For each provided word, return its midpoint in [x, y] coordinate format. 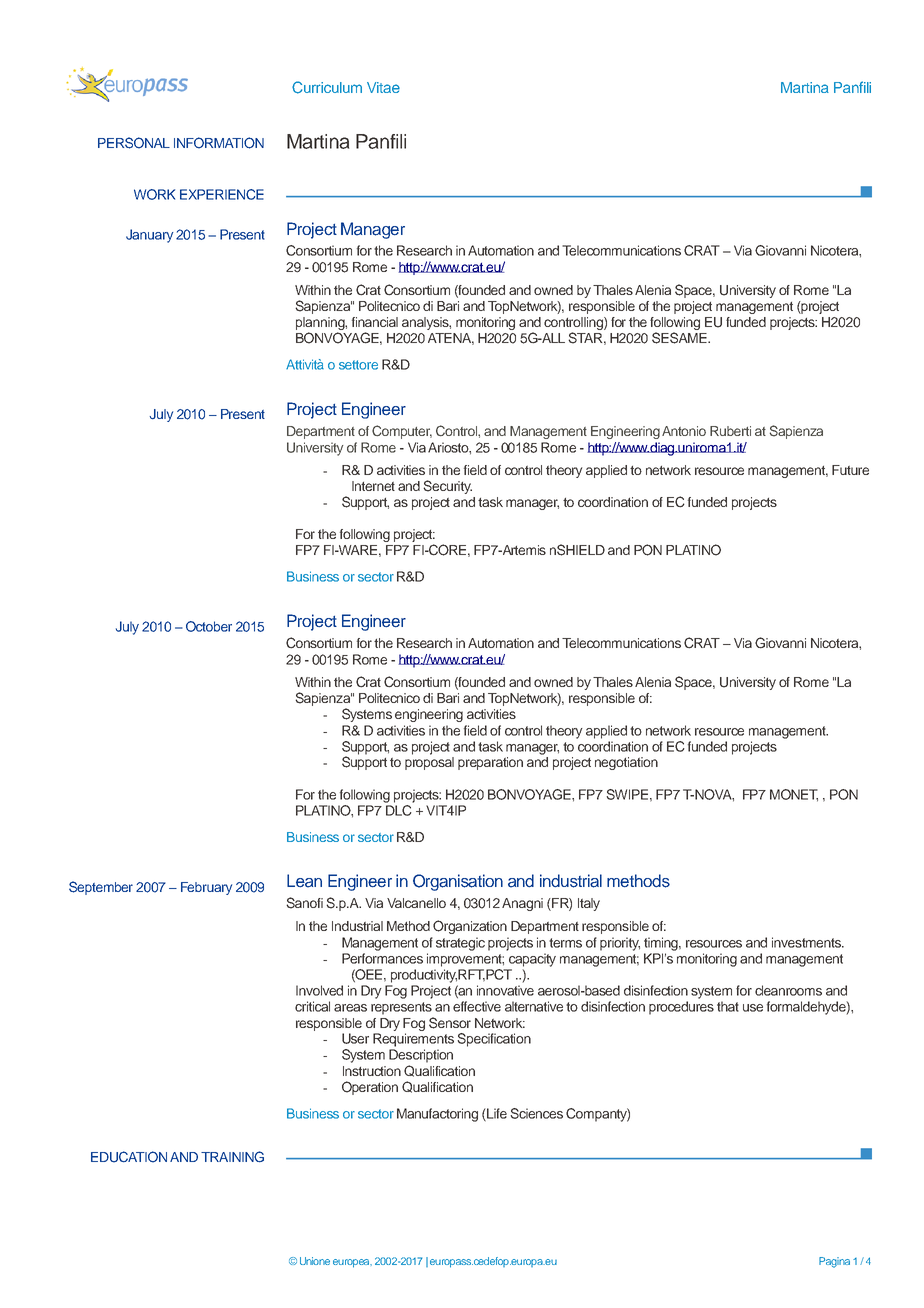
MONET [794, 795]
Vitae [383, 87]
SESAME [680, 338]
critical [312, 1006]
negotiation [626, 763]
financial [375, 322]
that [728, 1006]
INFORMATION [219, 143]
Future [850, 470]
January [149, 236]
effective [477, 1006]
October [209, 626]
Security [447, 487]
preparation [490, 763]
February [206, 888]
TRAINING [232, 1157]
